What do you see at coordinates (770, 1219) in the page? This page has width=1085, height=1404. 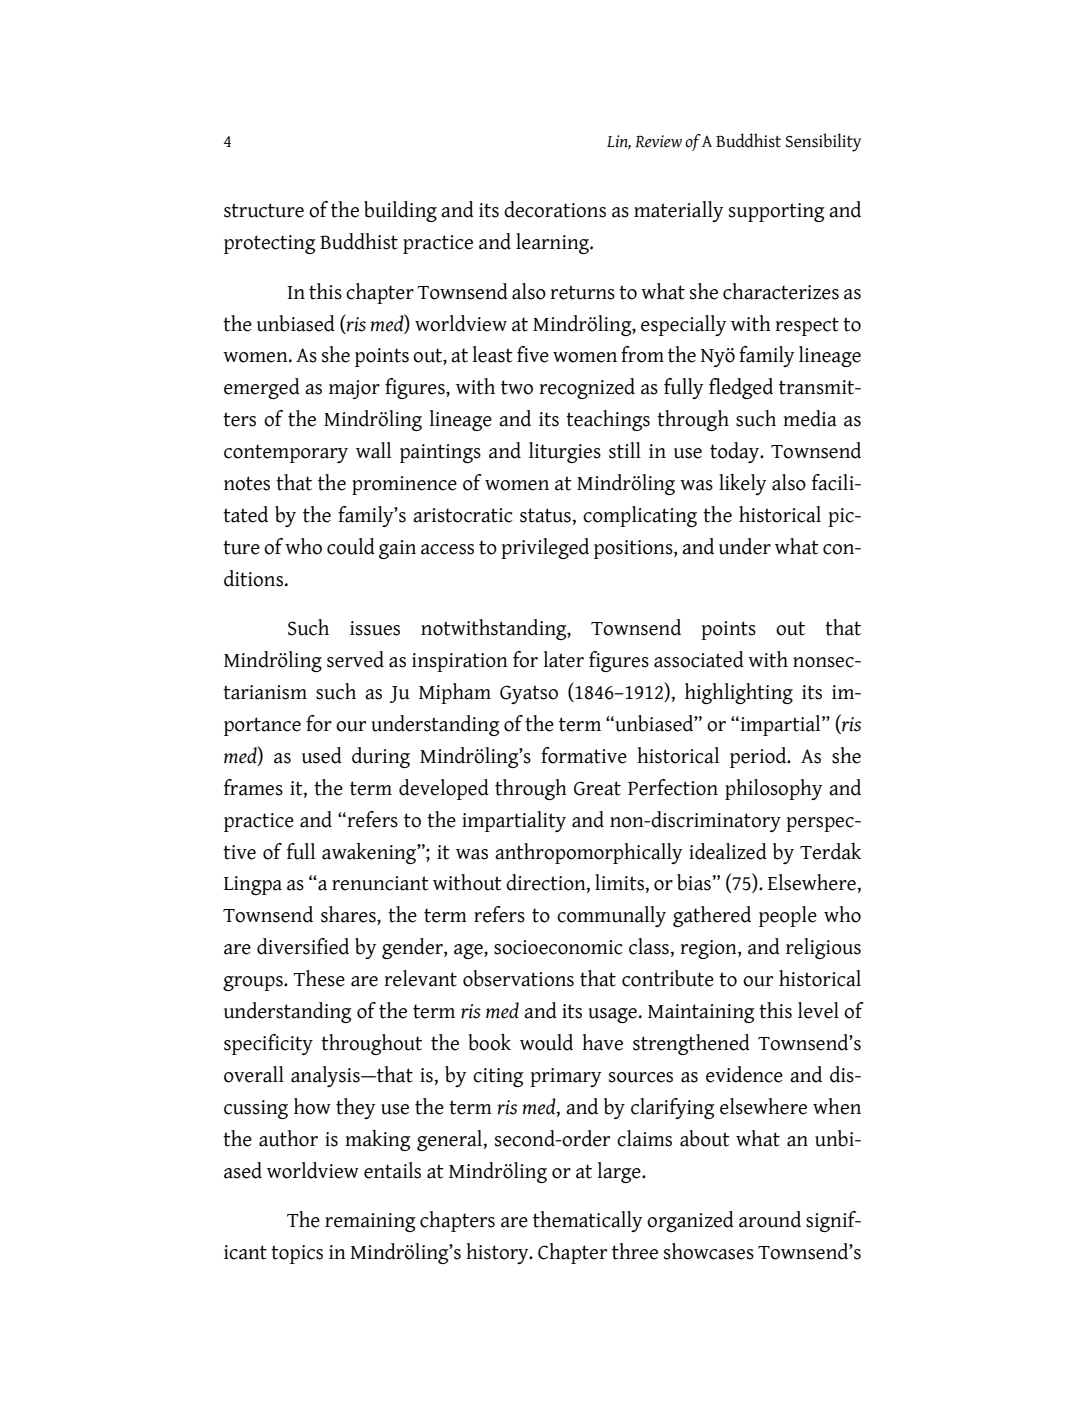 I see `around` at bounding box center [770, 1219].
